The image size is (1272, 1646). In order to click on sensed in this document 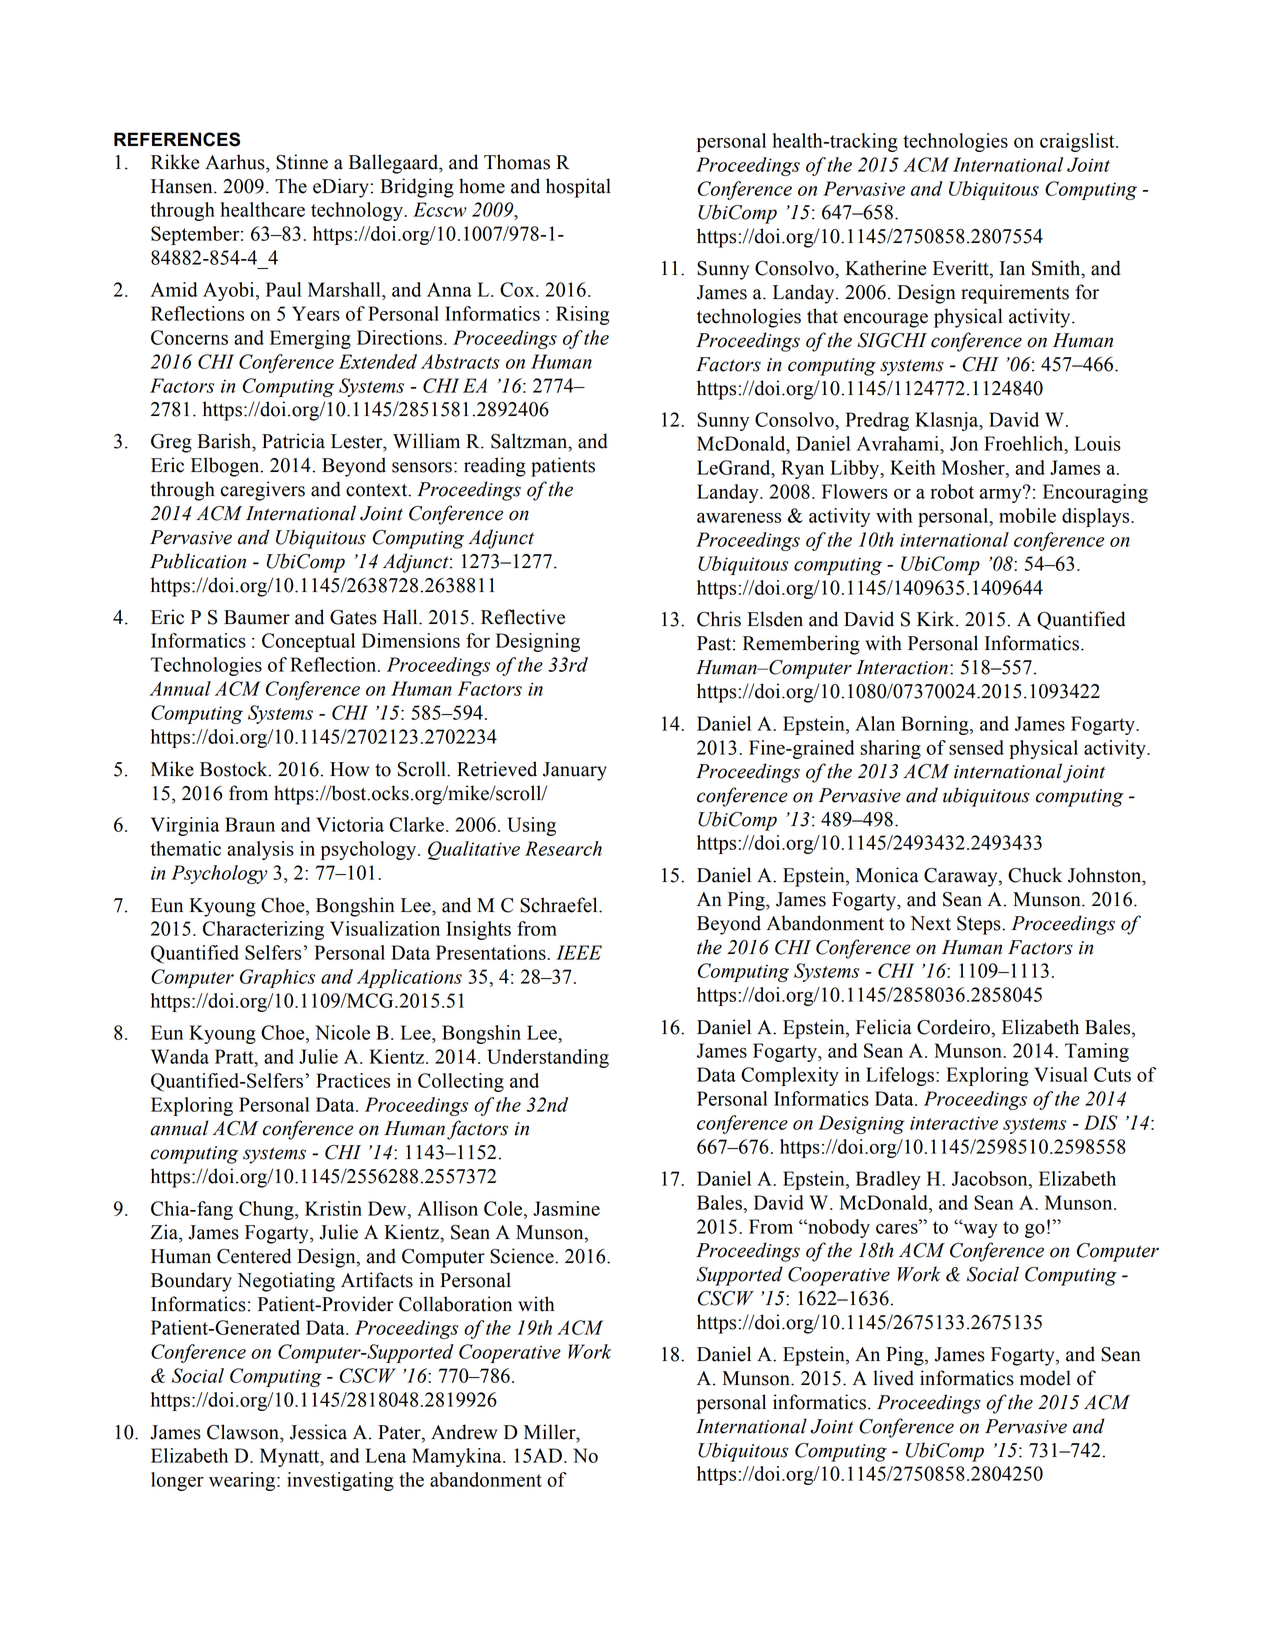, I will do `click(976, 747)`.
